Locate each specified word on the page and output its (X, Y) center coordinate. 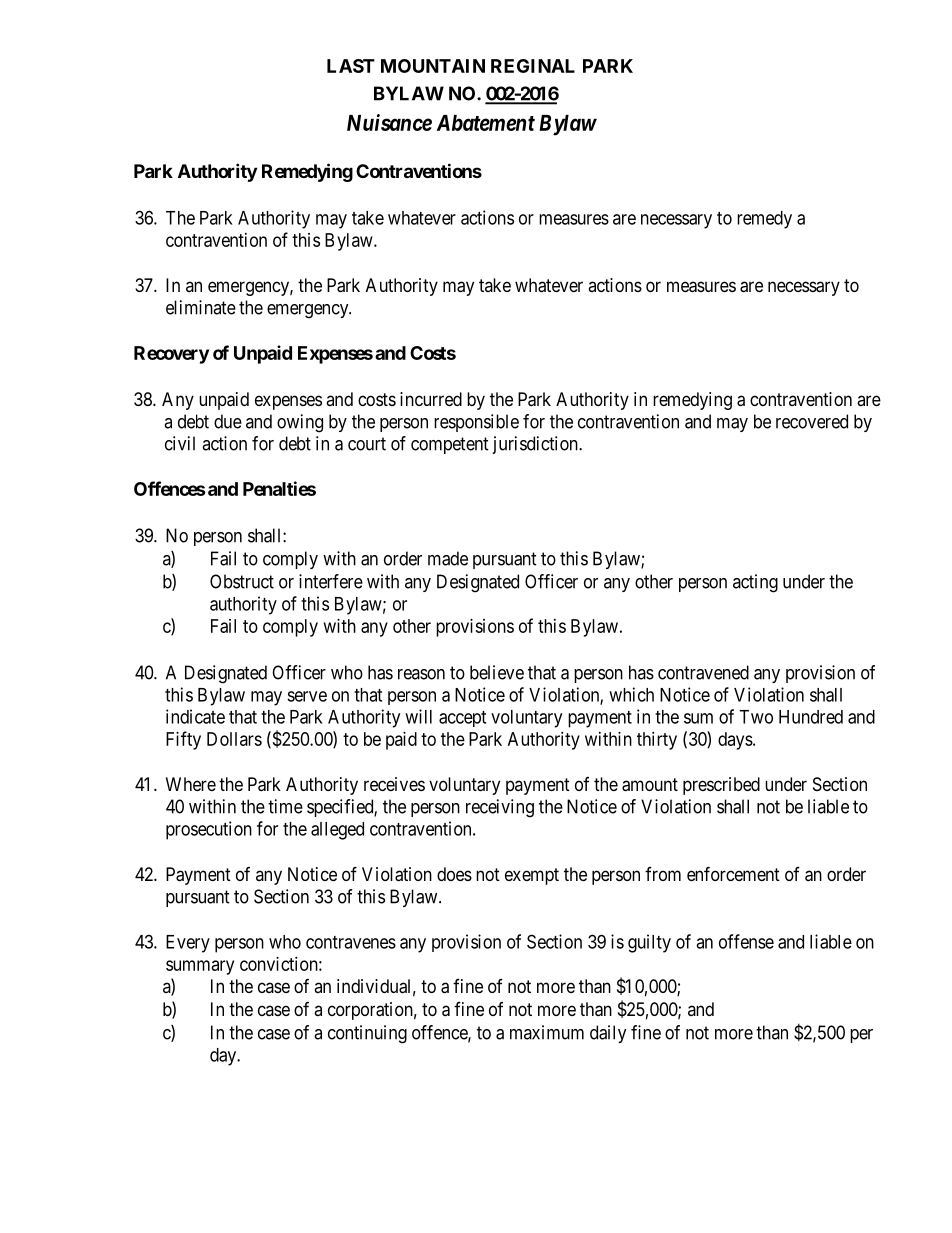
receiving (500, 808)
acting (755, 583)
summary (200, 967)
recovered (812, 421)
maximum (547, 1032)
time (285, 806)
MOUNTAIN (433, 66)
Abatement (486, 123)
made (448, 558)
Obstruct (242, 581)
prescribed (721, 786)
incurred (431, 399)
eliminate (201, 307)
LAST (351, 66)
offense (746, 941)
